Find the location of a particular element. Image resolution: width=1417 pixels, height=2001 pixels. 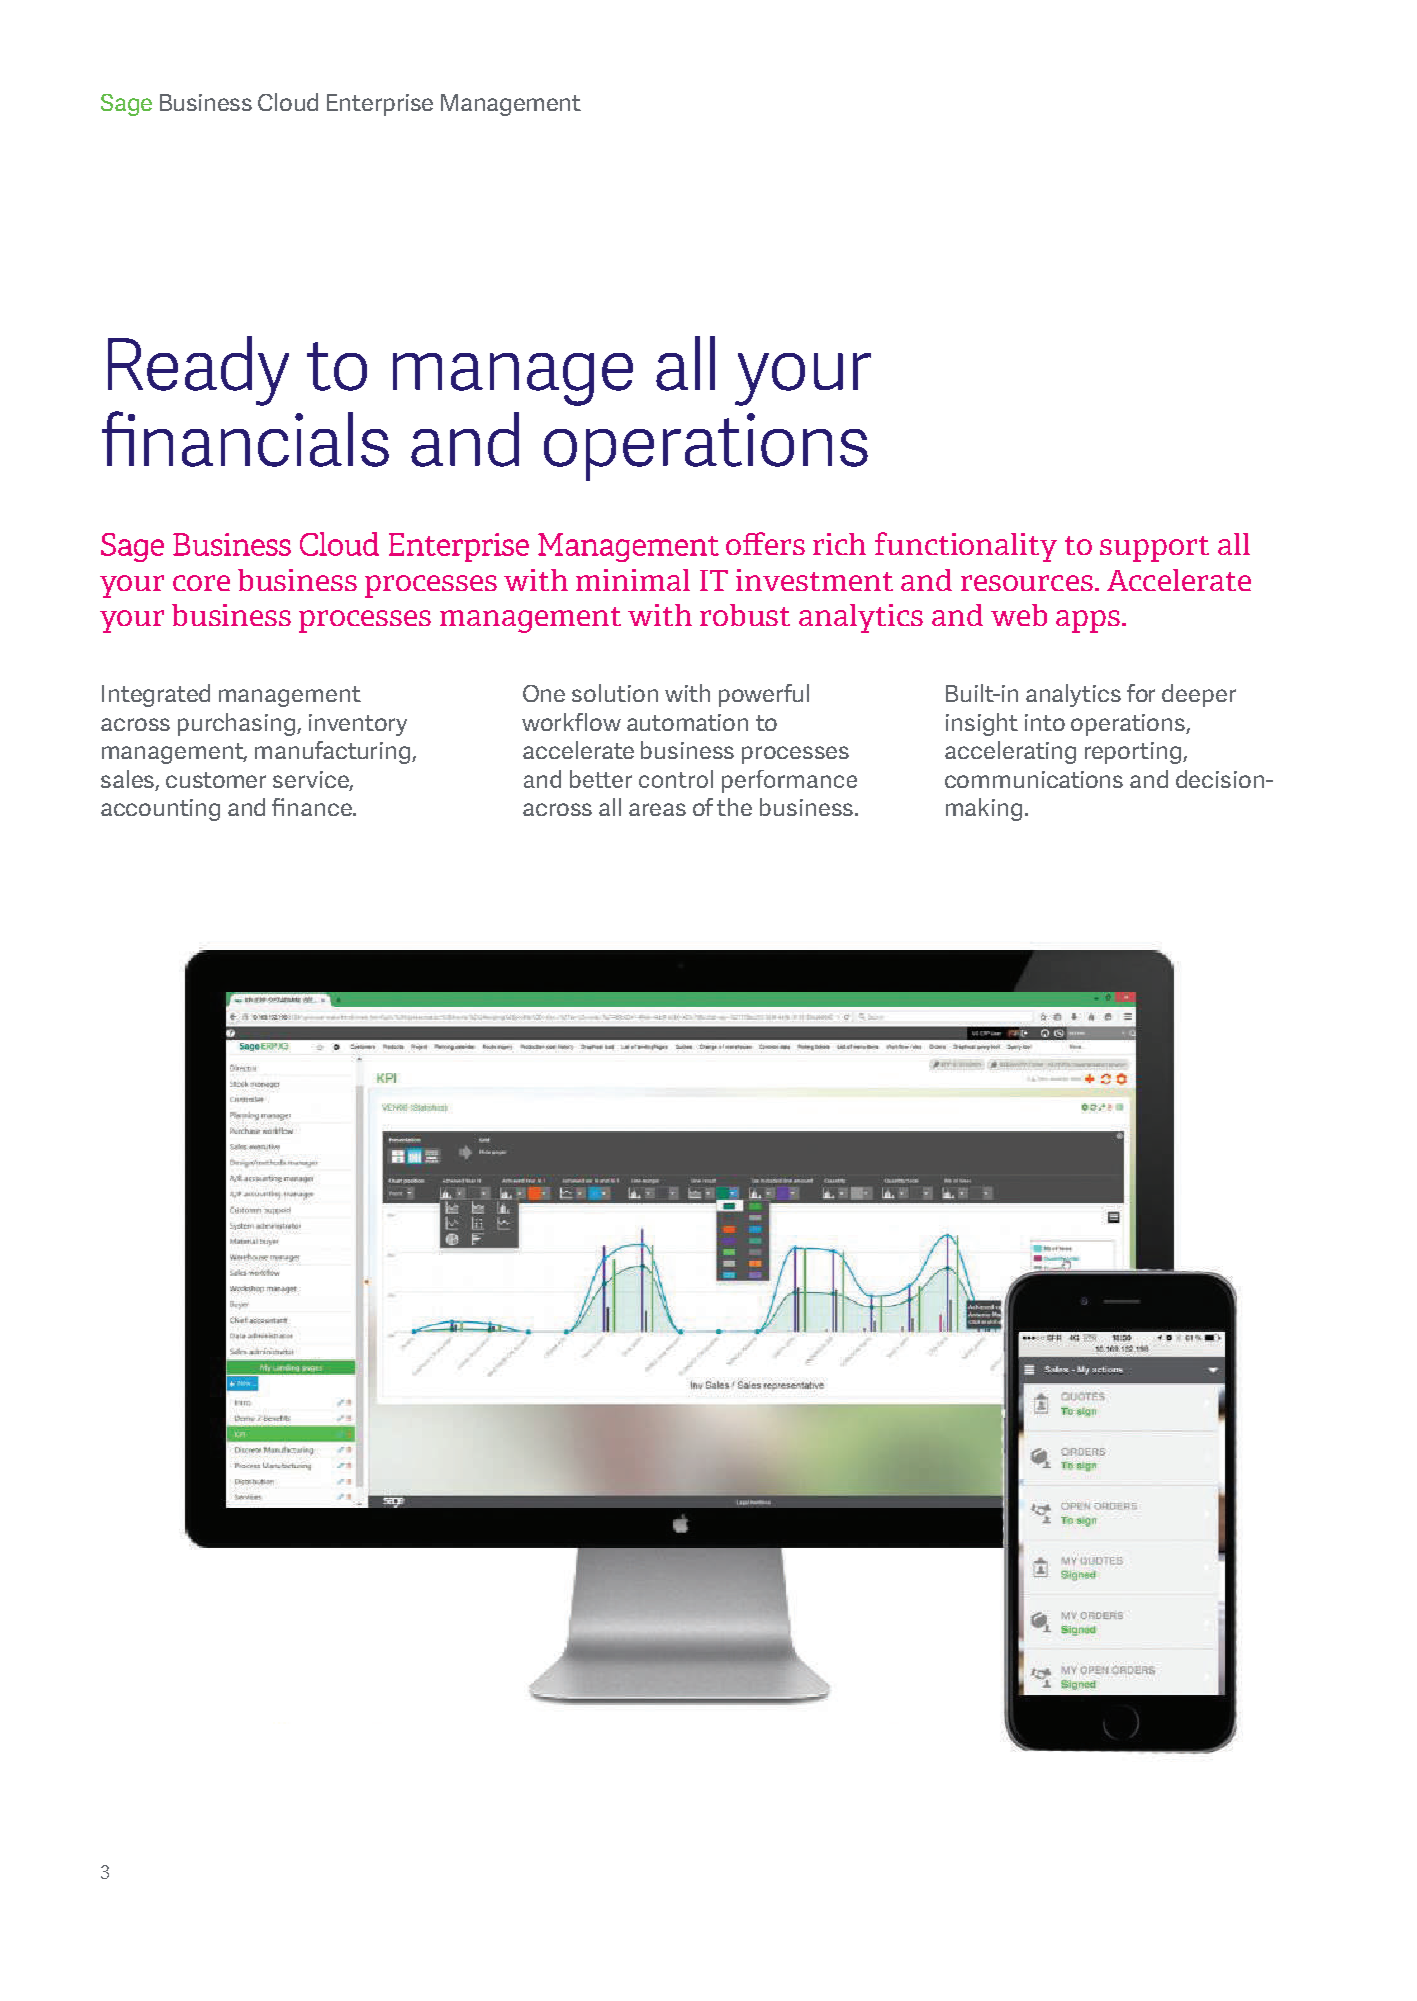

Integrated is located at coordinates (156, 695).
